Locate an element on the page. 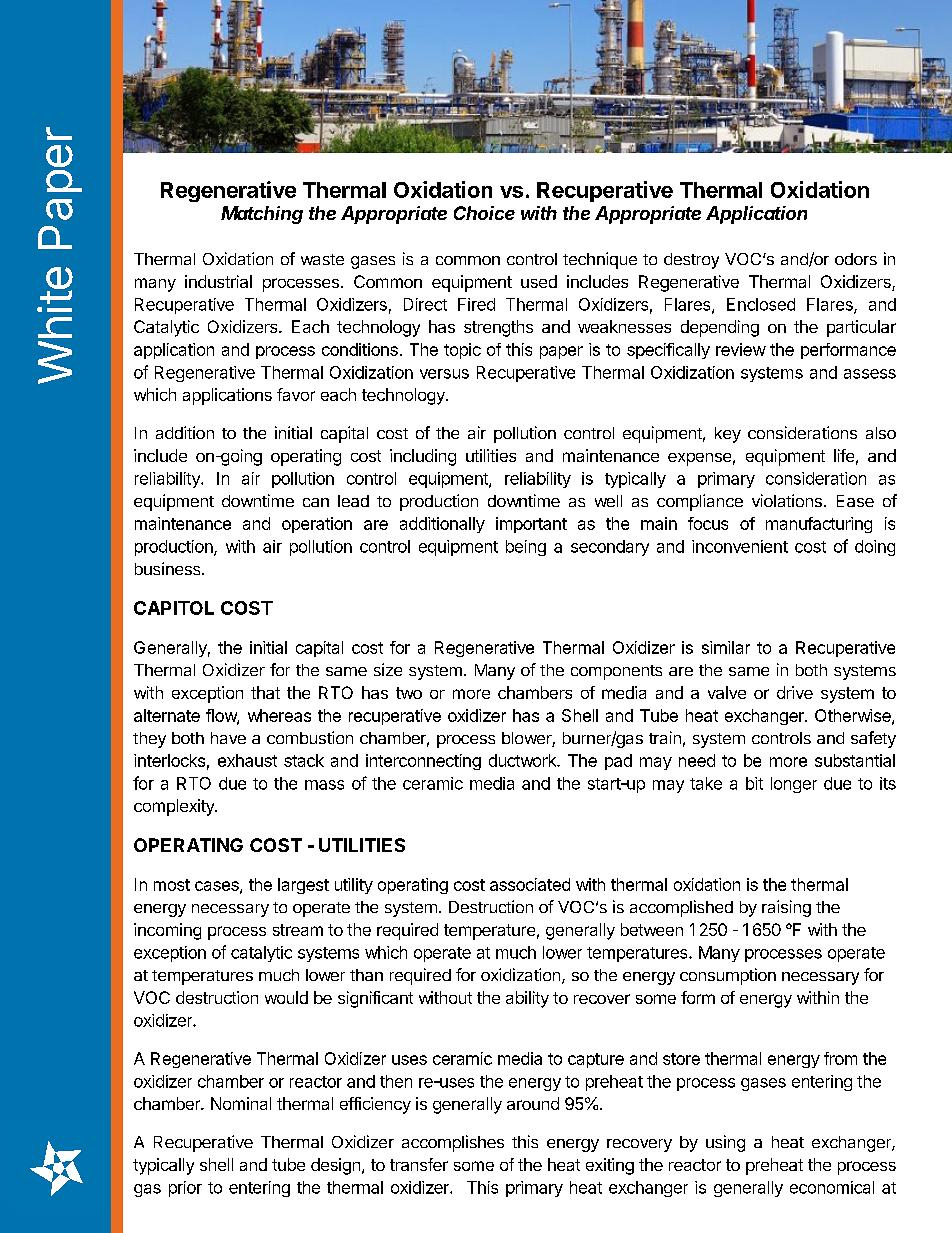  Matching is located at coordinates (262, 215).
